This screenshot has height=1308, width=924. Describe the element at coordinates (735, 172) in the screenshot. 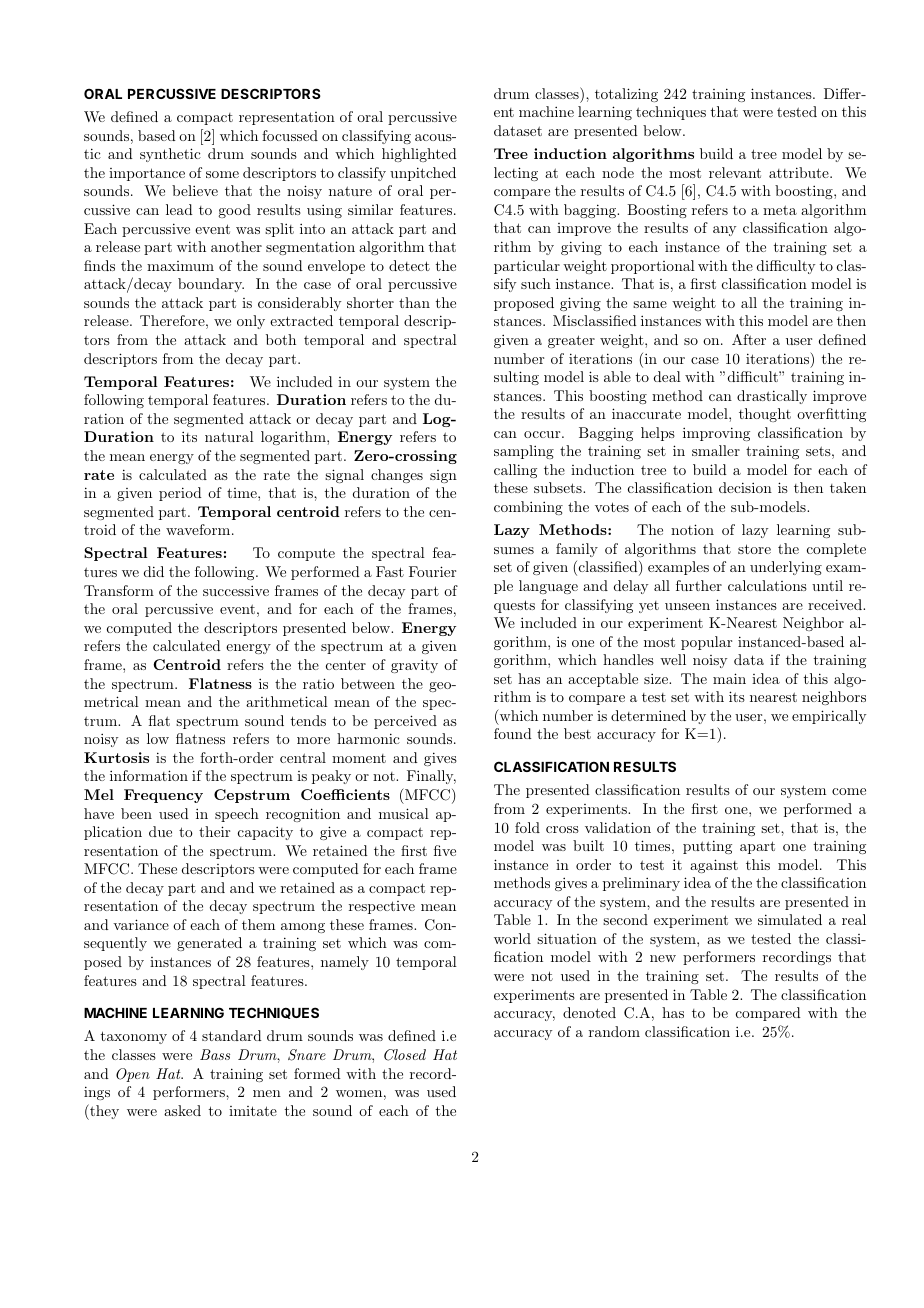

I see `relevant` at that location.
